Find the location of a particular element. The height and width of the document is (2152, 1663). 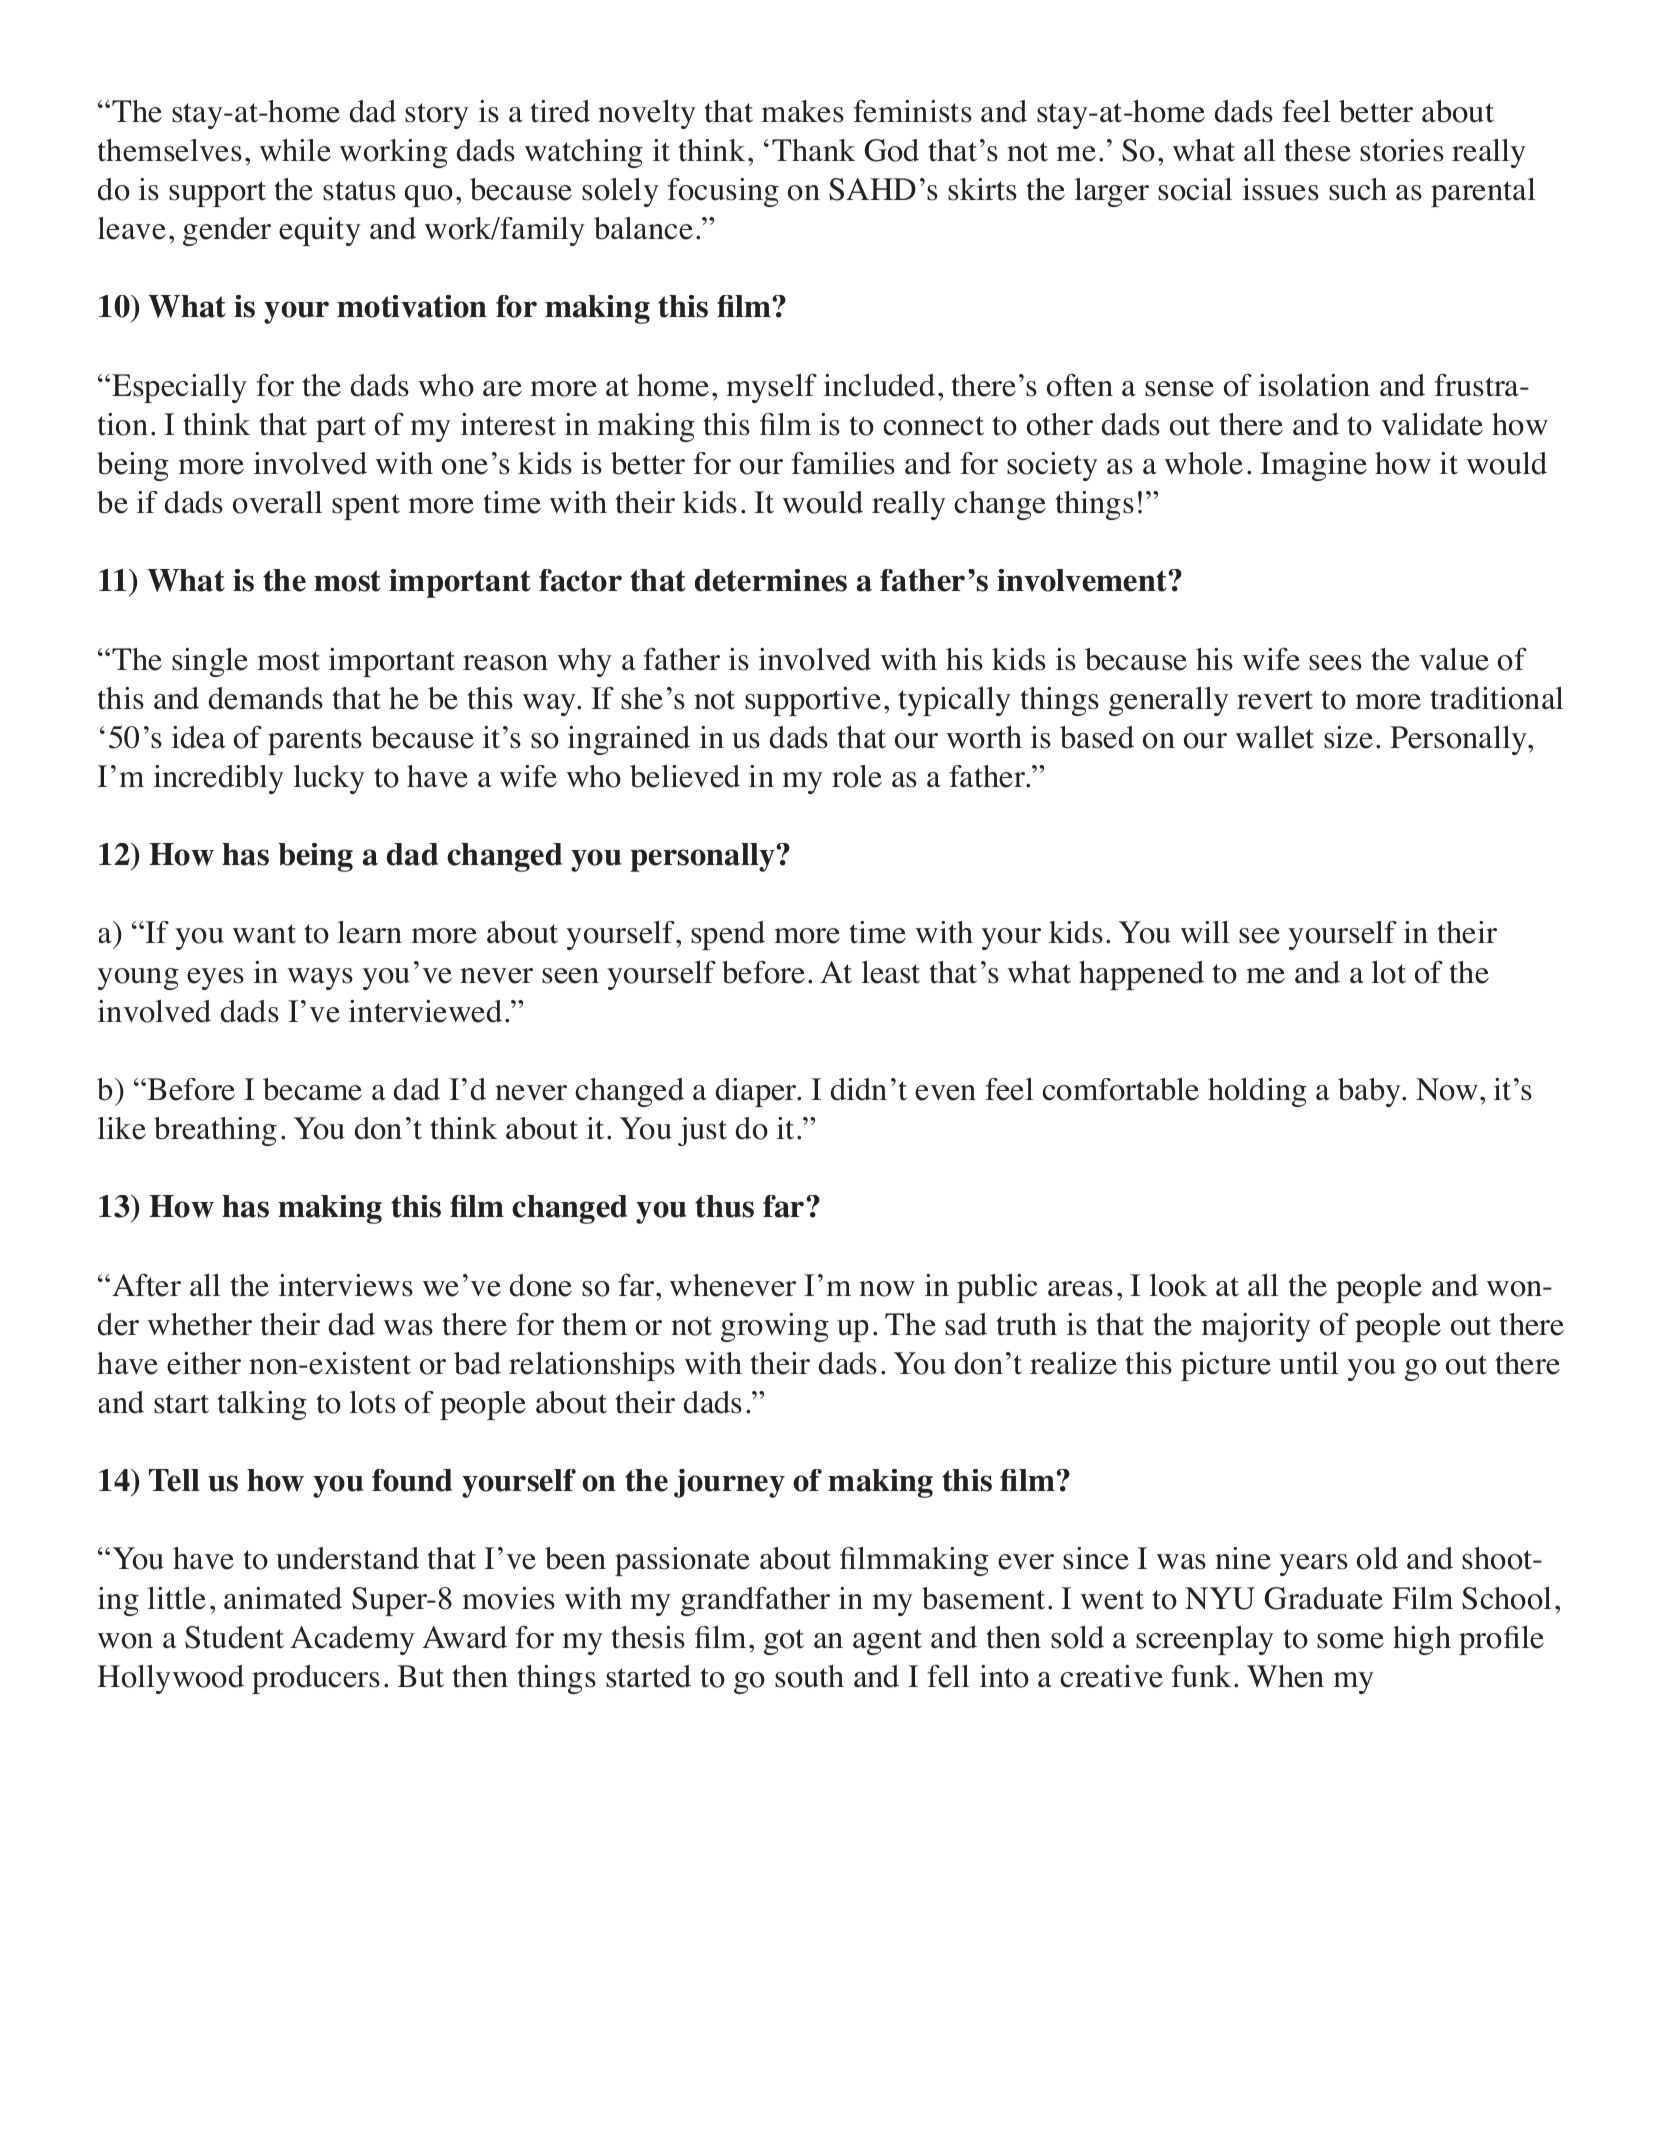

Thank is located at coordinates (813, 150).
